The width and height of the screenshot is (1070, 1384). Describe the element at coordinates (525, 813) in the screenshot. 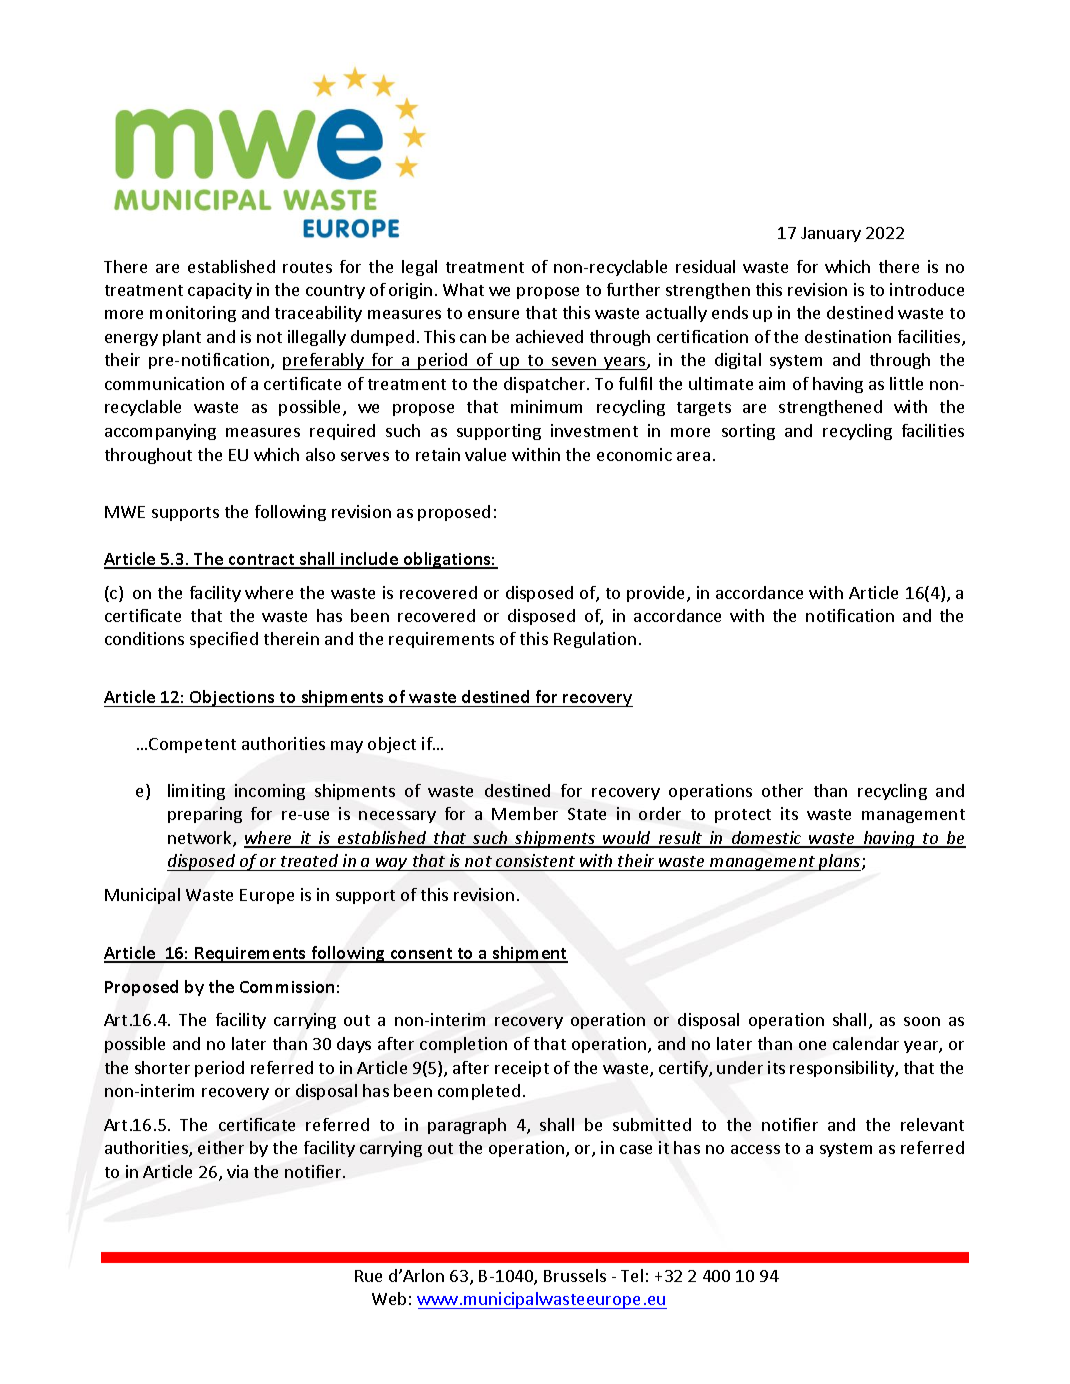

I see `Member` at that location.
